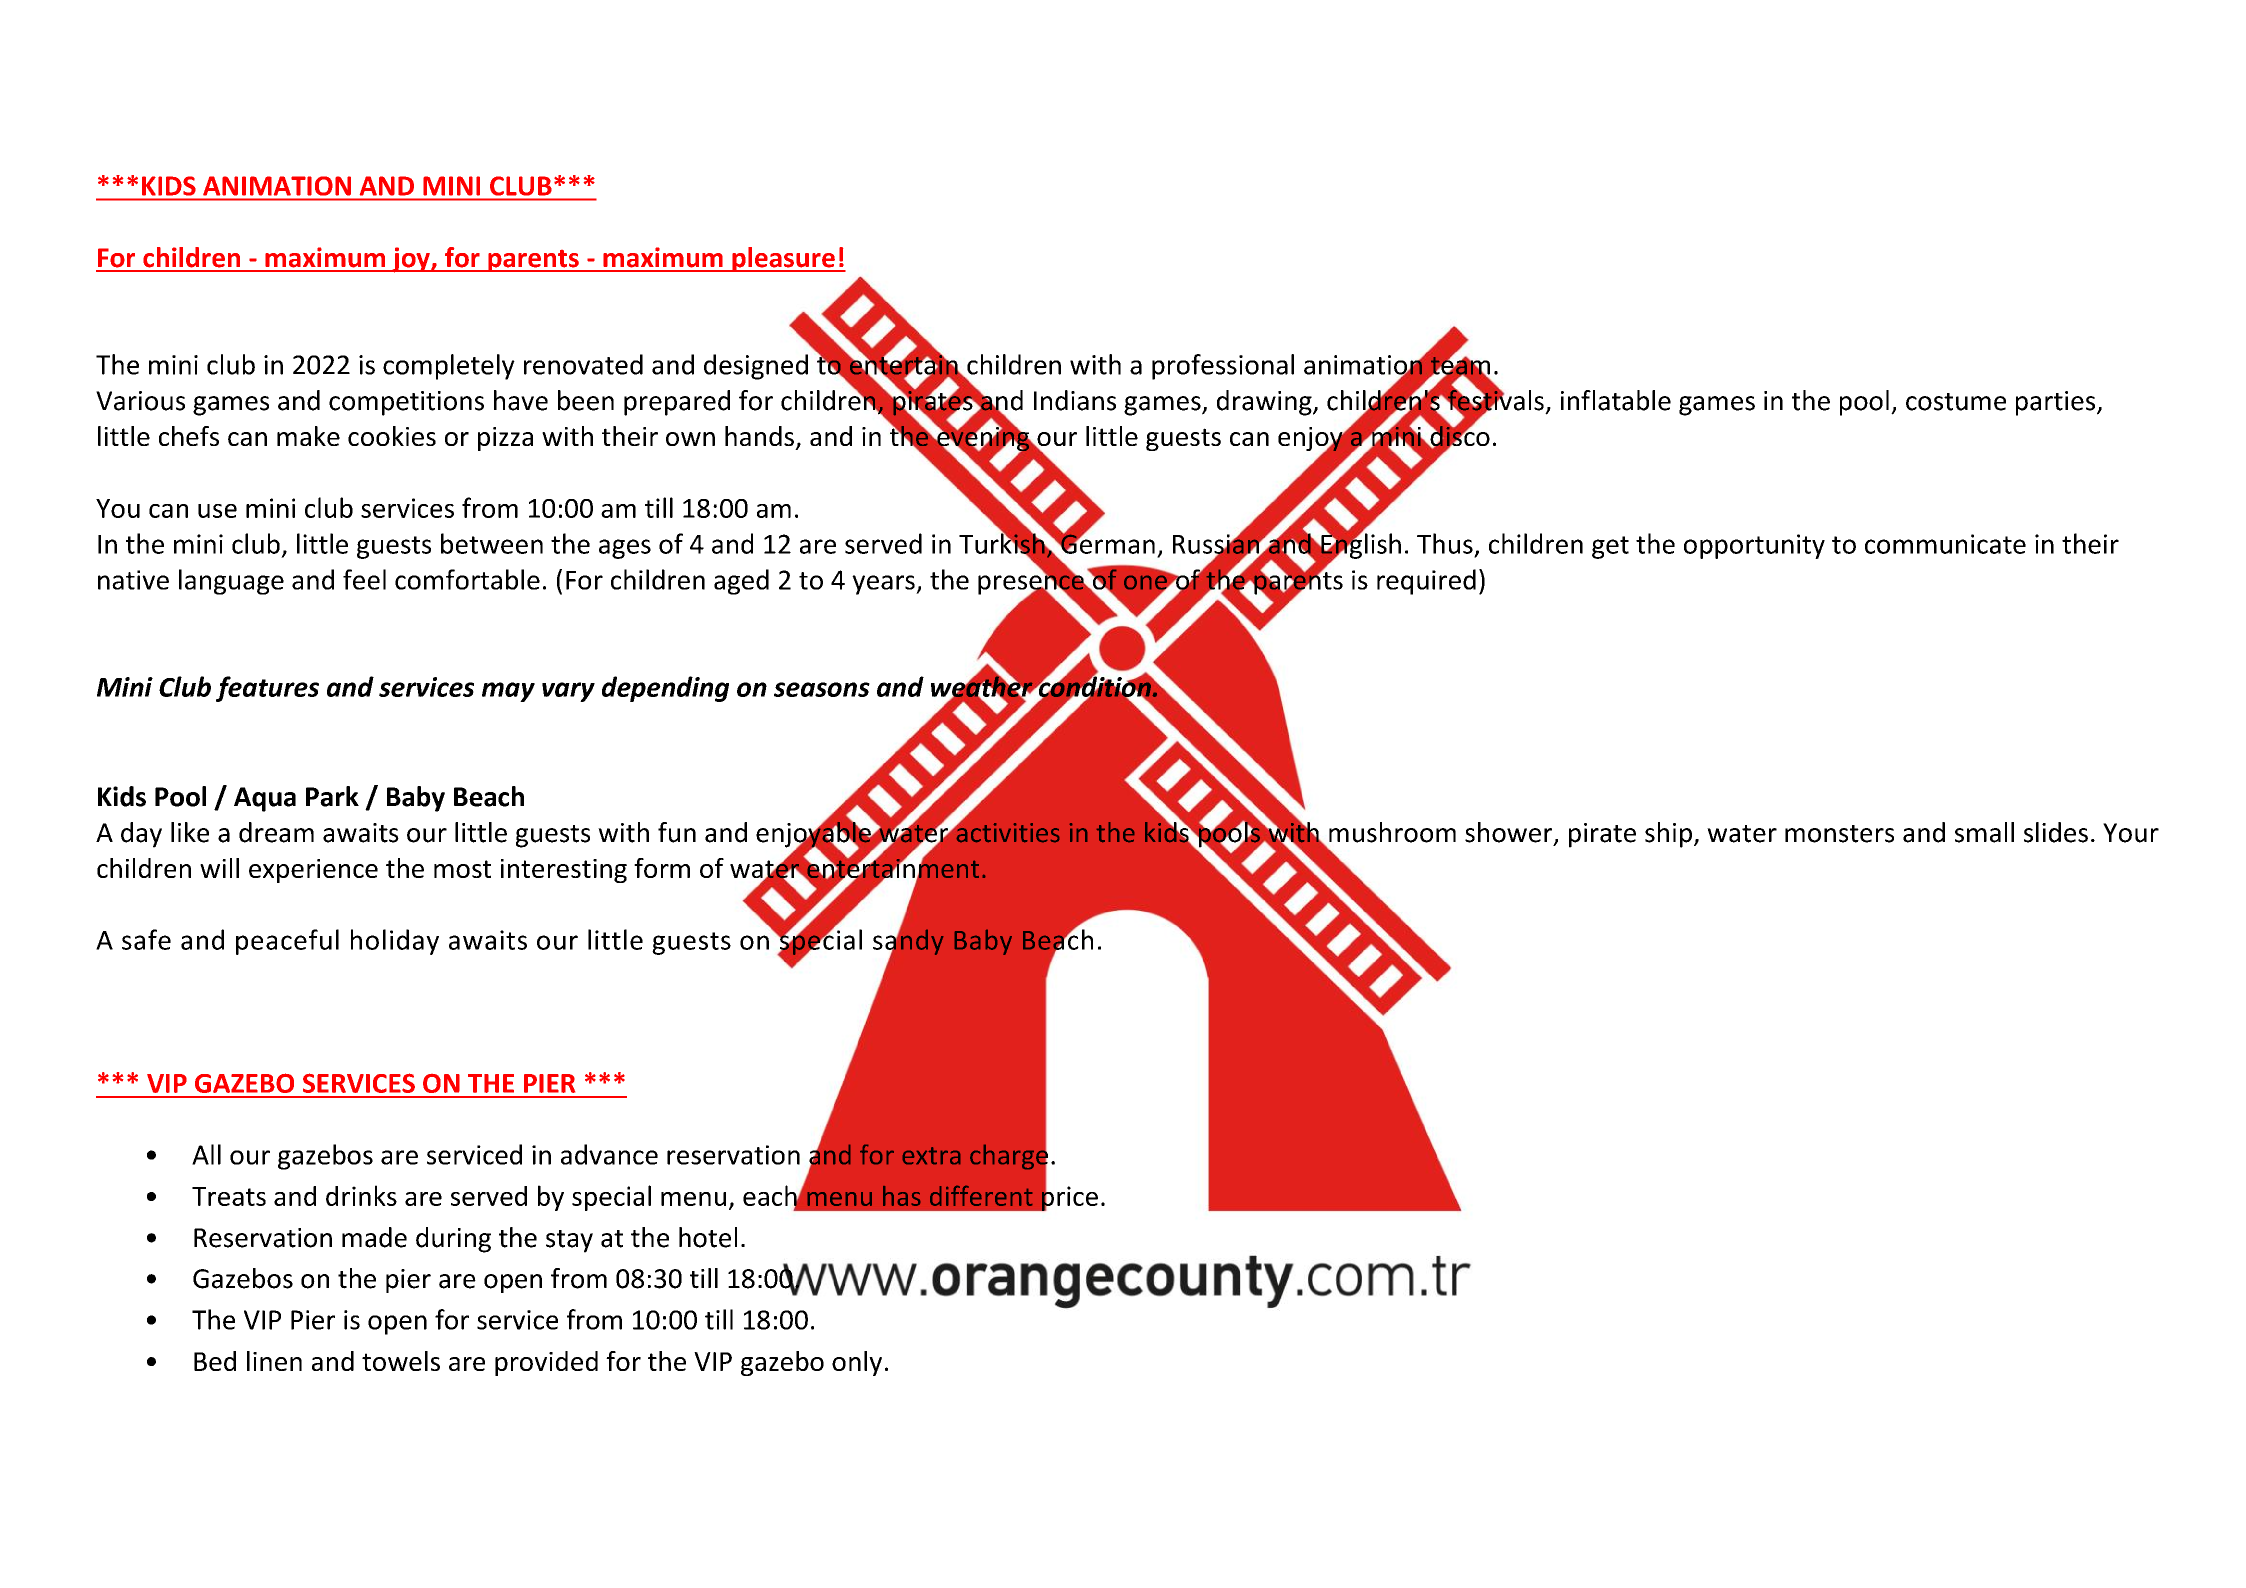 The image size is (2246, 1588). I want to click on towels, so click(401, 1361).
